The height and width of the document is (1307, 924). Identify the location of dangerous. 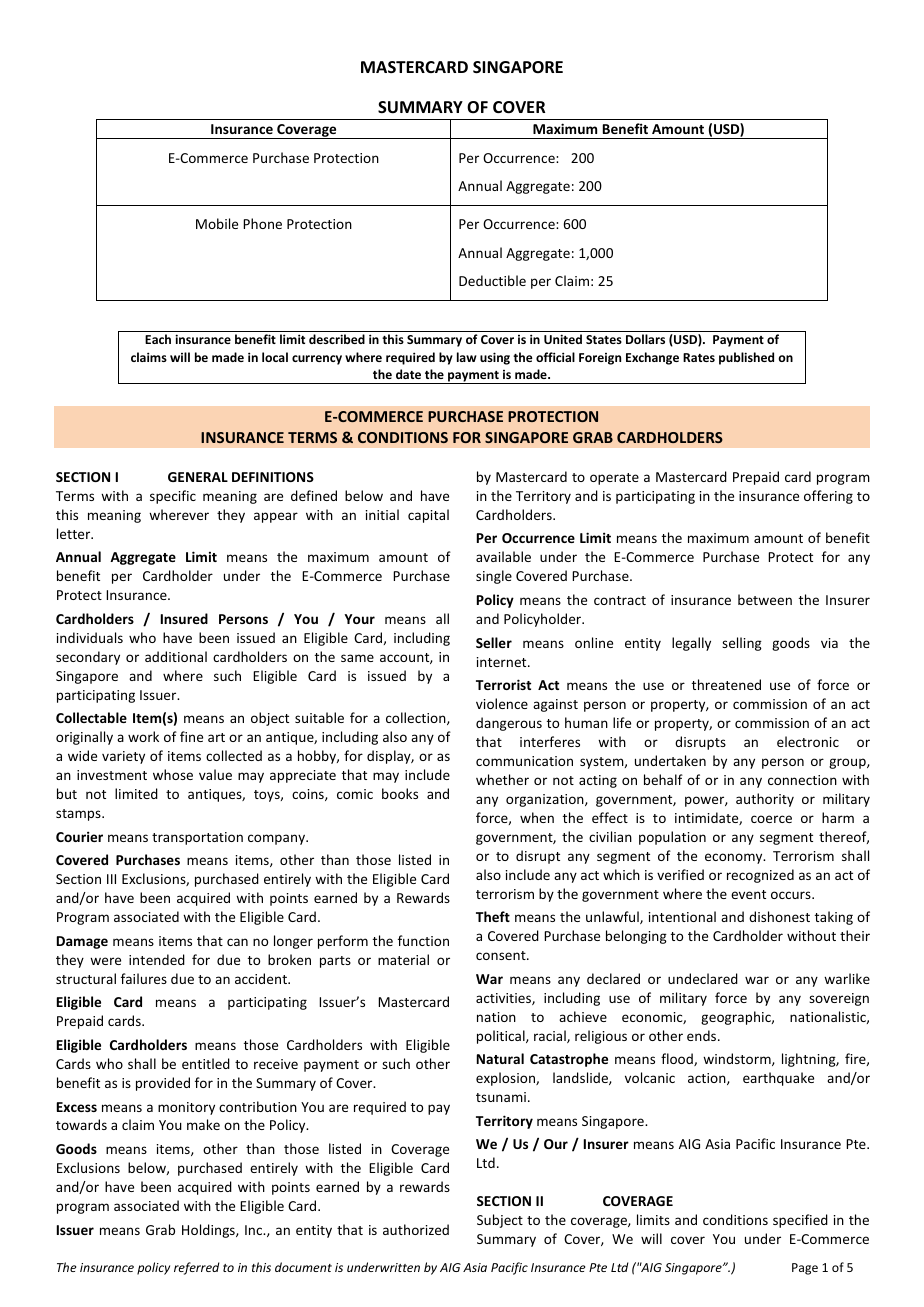
(509, 724).
